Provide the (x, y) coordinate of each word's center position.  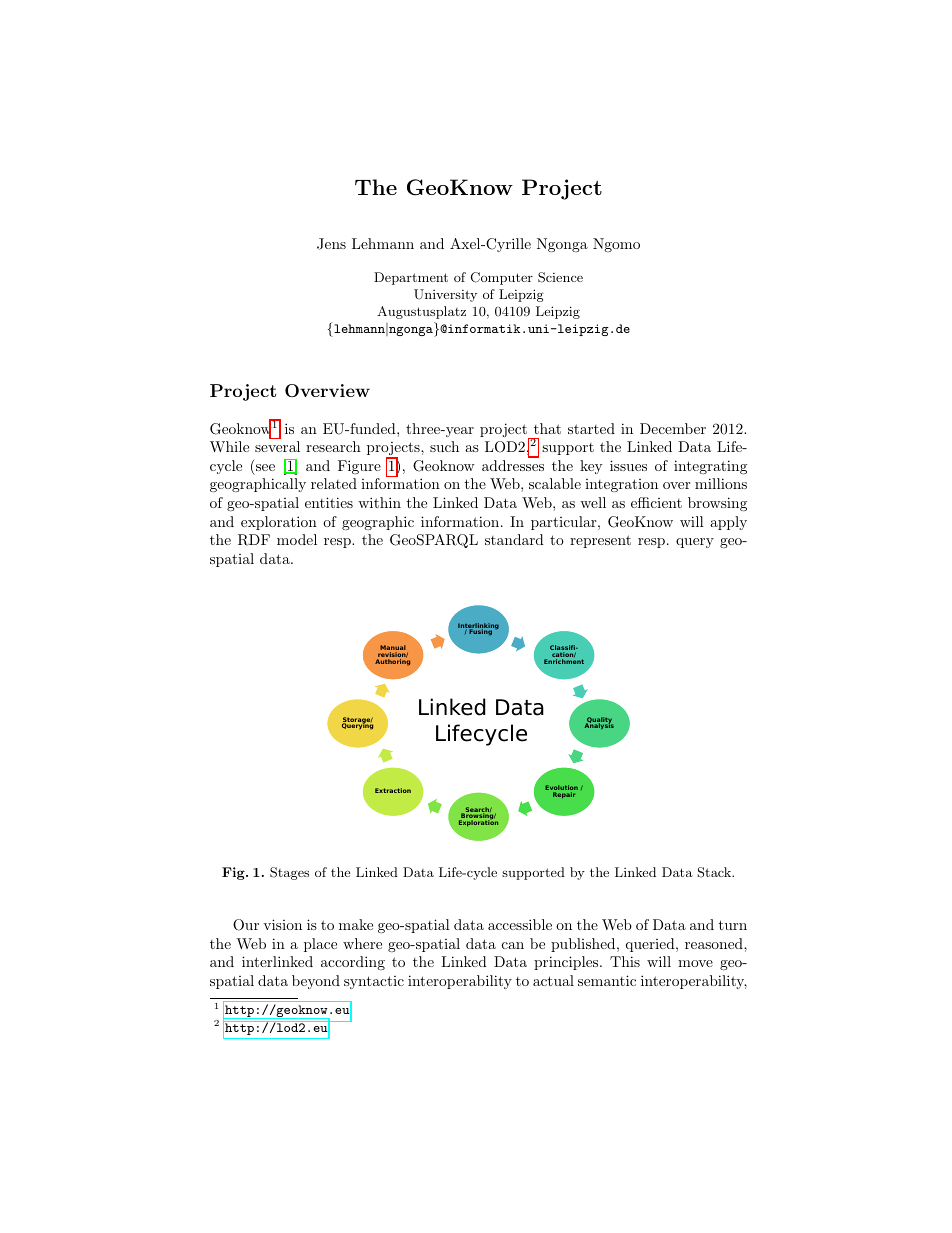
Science (560, 277)
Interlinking (478, 627)
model (297, 539)
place (320, 945)
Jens (331, 244)
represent (600, 541)
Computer (502, 278)
